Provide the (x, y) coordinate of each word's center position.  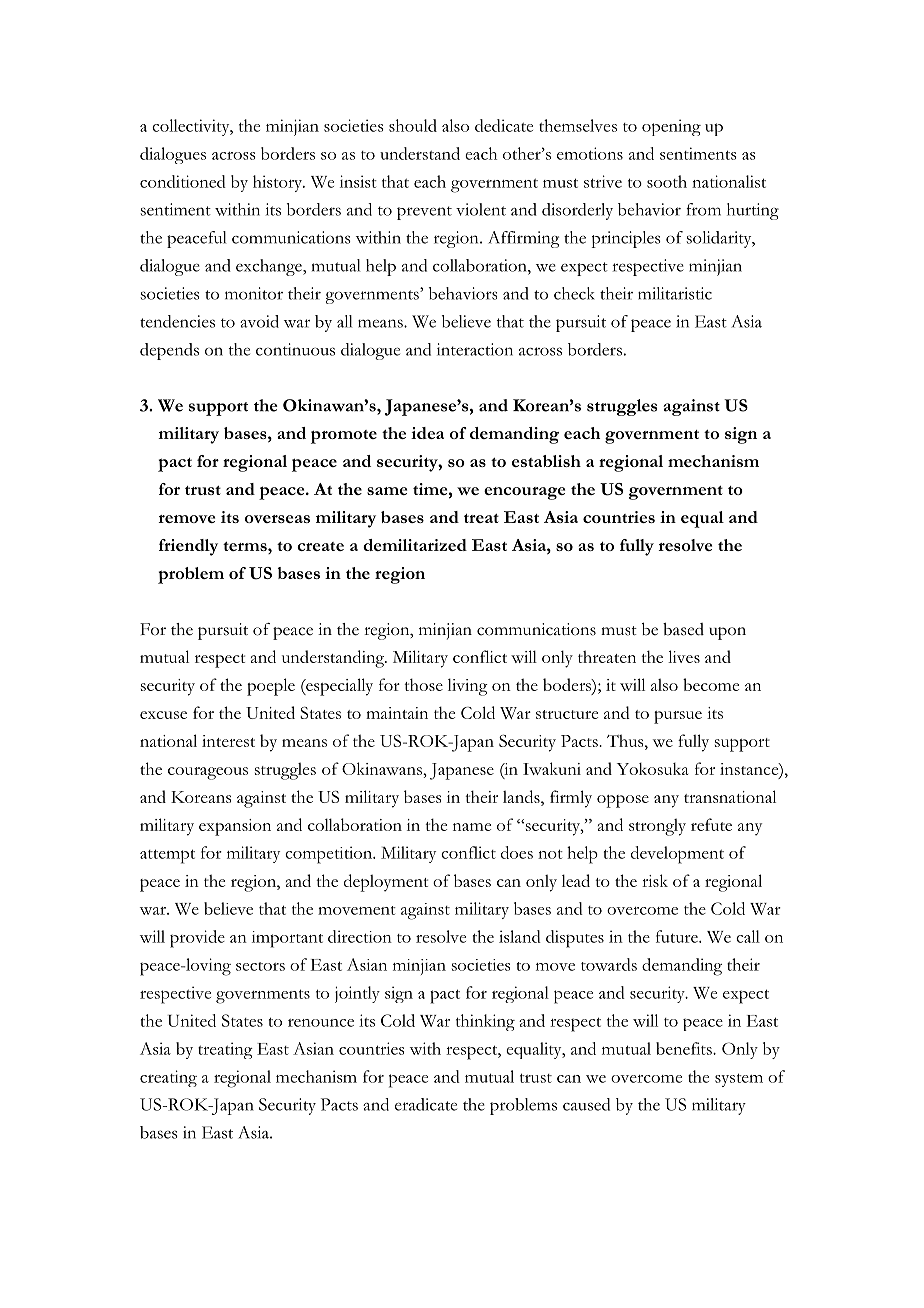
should (413, 125)
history (279, 183)
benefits (685, 1048)
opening (671, 127)
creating (168, 1078)
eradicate (426, 1104)
